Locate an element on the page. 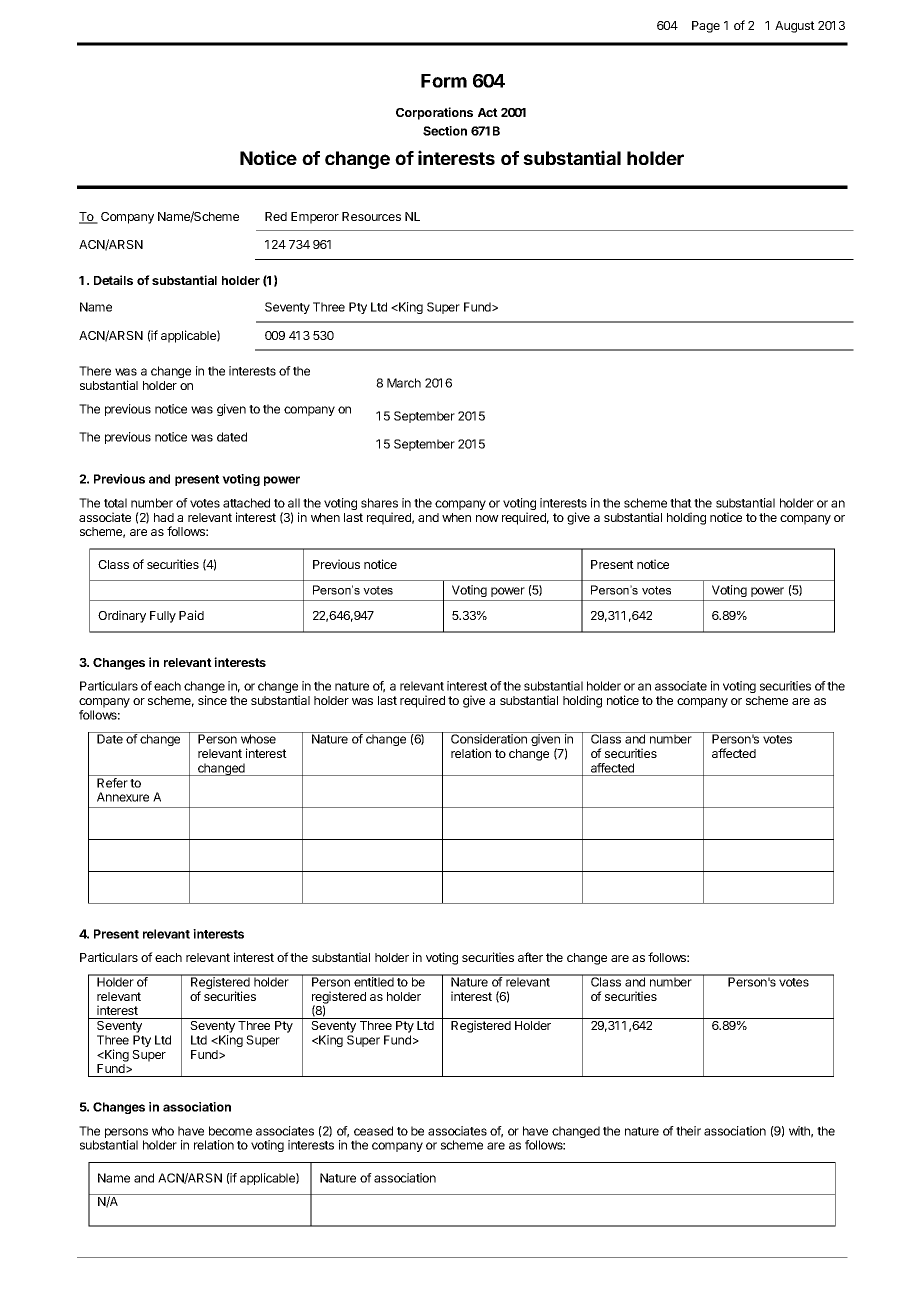 The width and height of the image is (924, 1308). March is located at coordinates (404, 383).
